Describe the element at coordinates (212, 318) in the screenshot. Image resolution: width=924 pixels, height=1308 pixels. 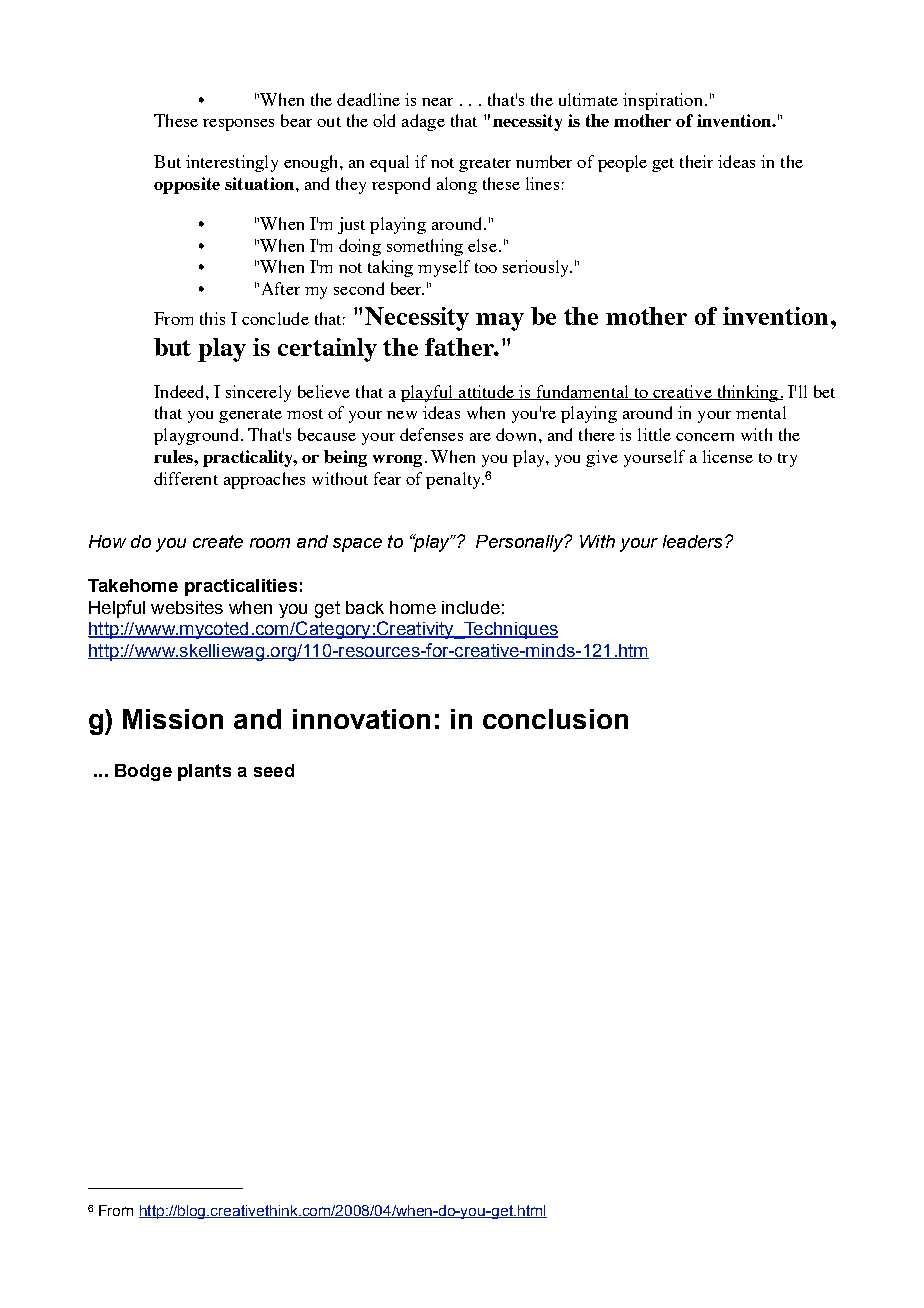
I see `this` at that location.
